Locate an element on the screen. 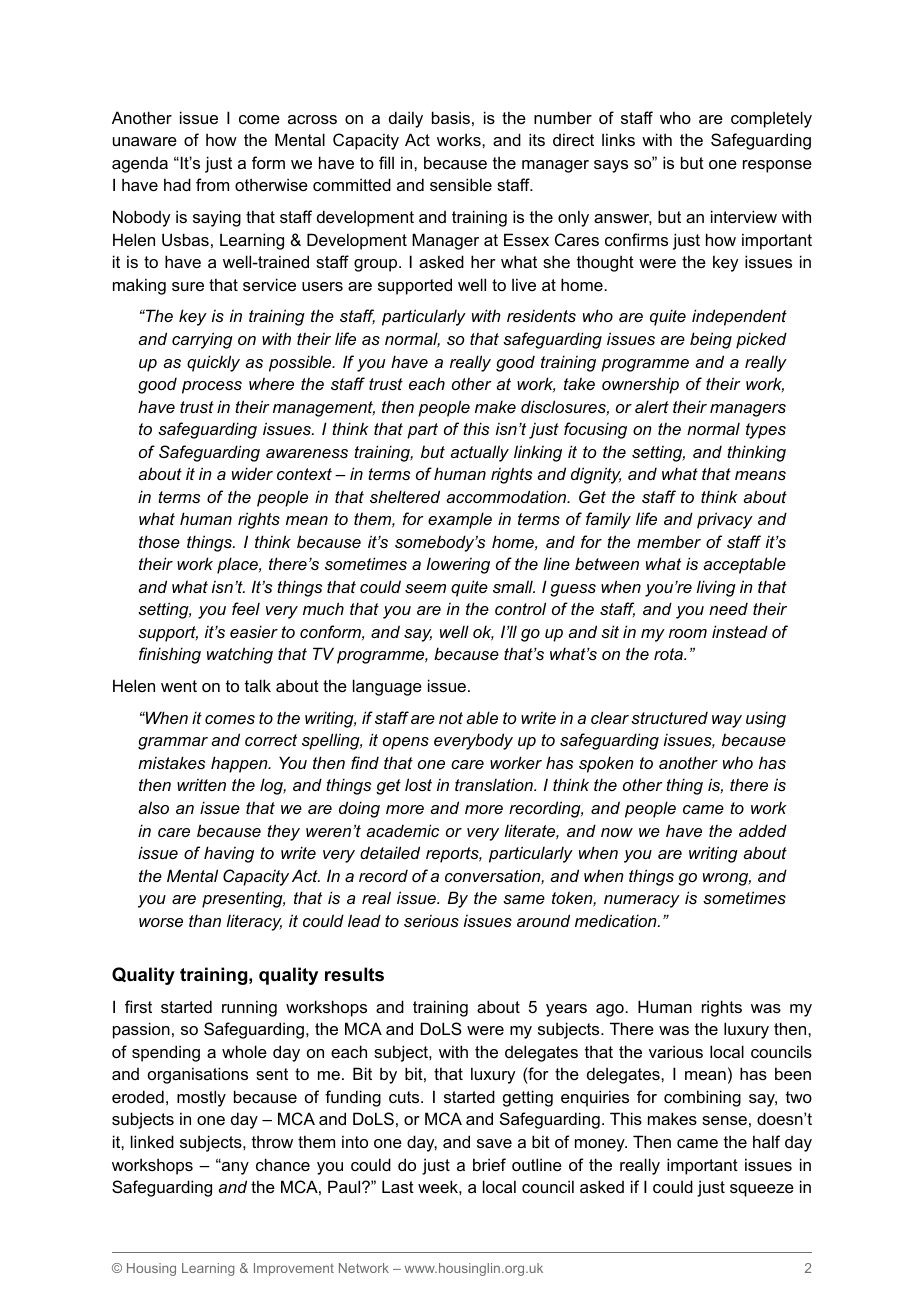 This screenshot has height=1308, width=924. process is located at coordinates (212, 387).
